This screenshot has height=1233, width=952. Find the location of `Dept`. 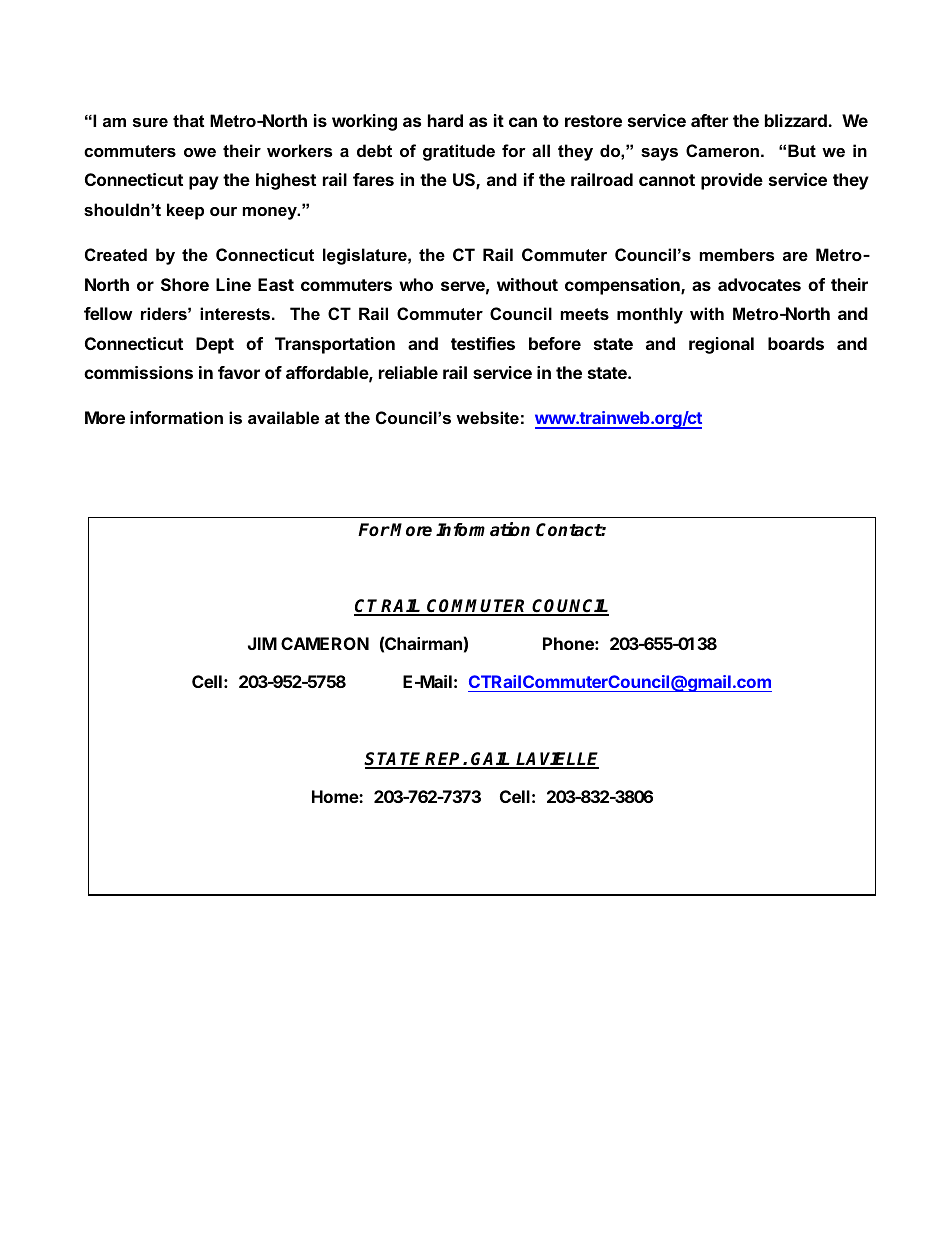

Dept is located at coordinates (215, 345).
